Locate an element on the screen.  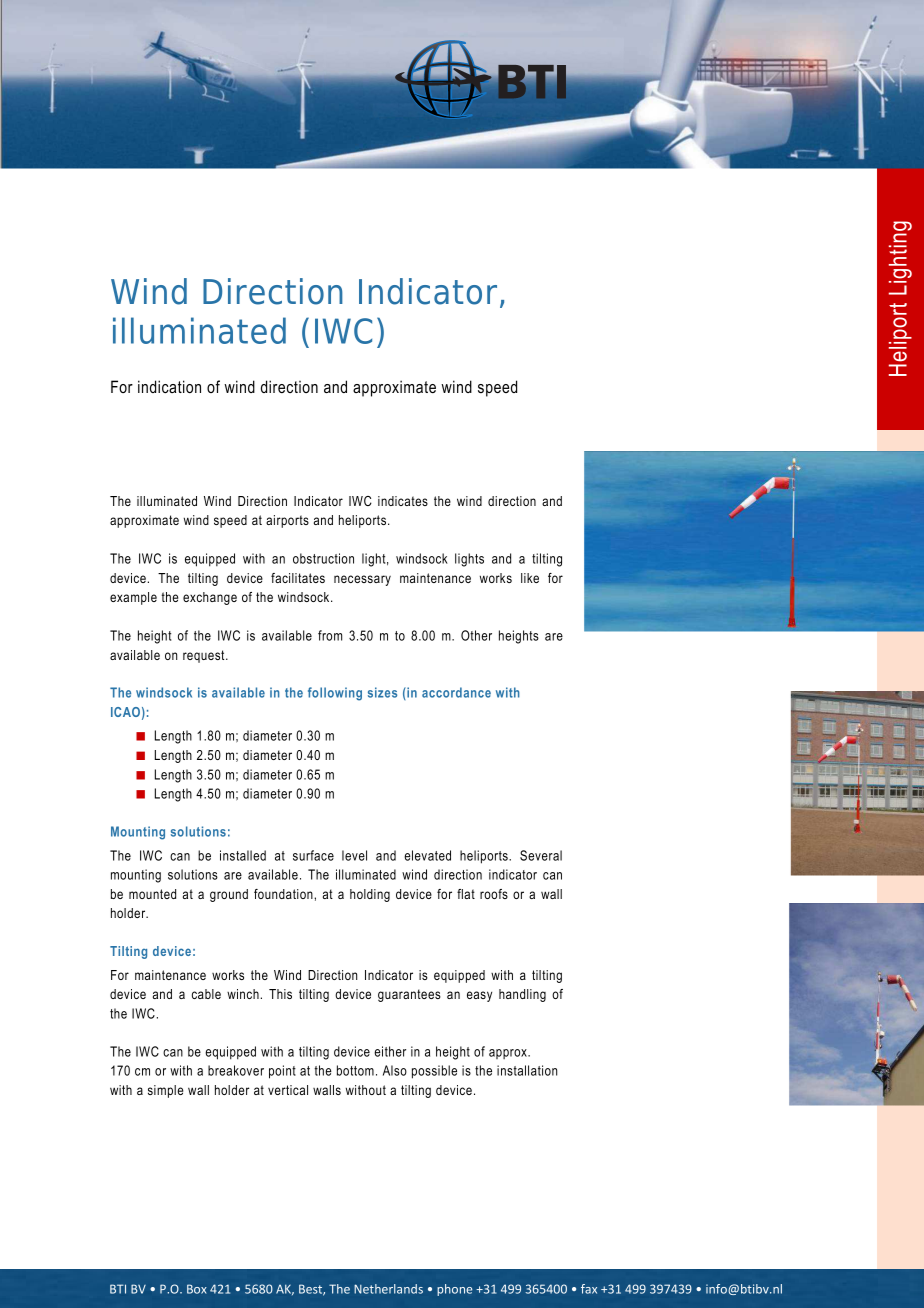
request is located at coordinates (205, 656).
